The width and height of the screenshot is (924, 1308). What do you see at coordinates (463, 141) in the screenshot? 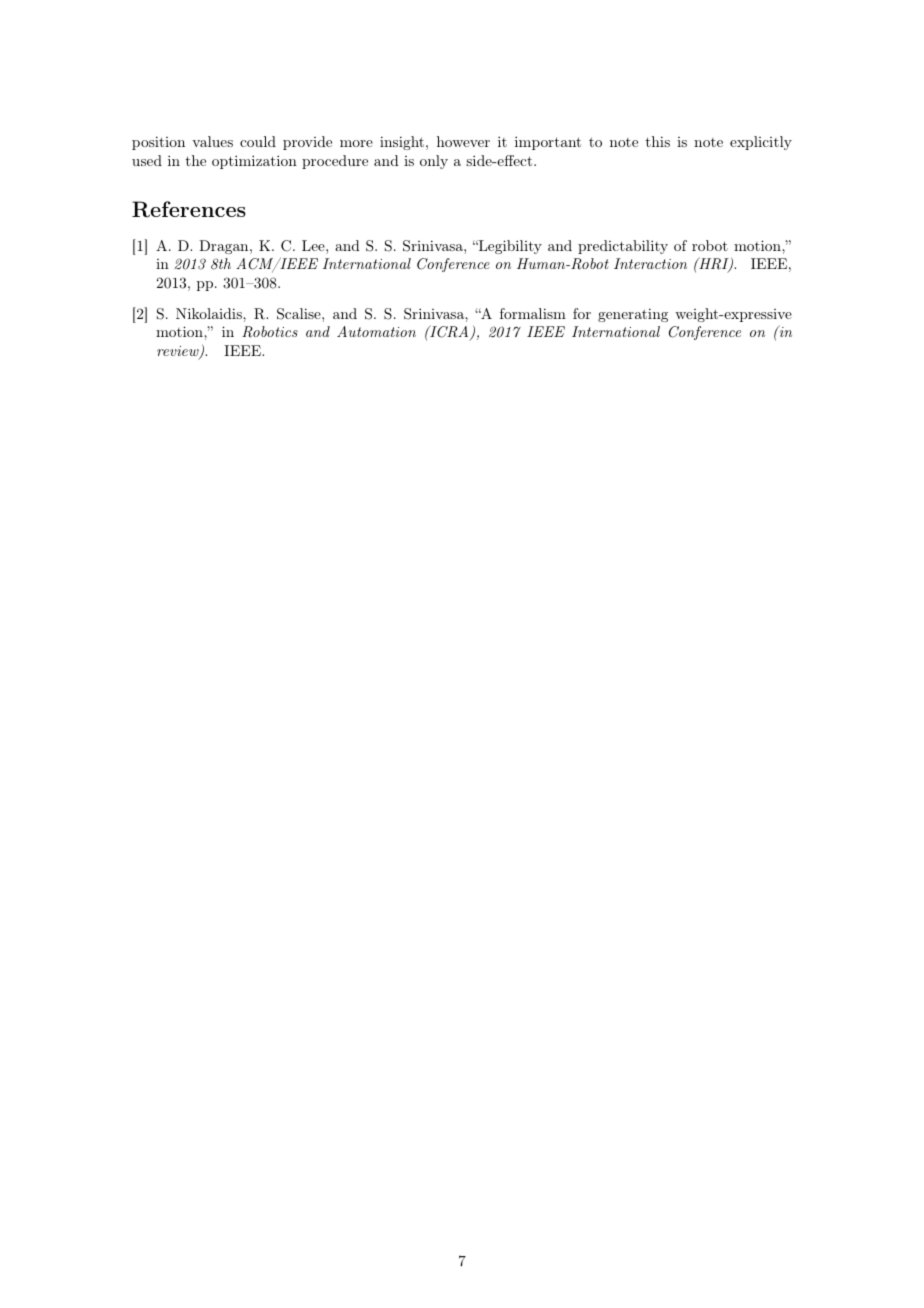
I see `however` at bounding box center [463, 141].
